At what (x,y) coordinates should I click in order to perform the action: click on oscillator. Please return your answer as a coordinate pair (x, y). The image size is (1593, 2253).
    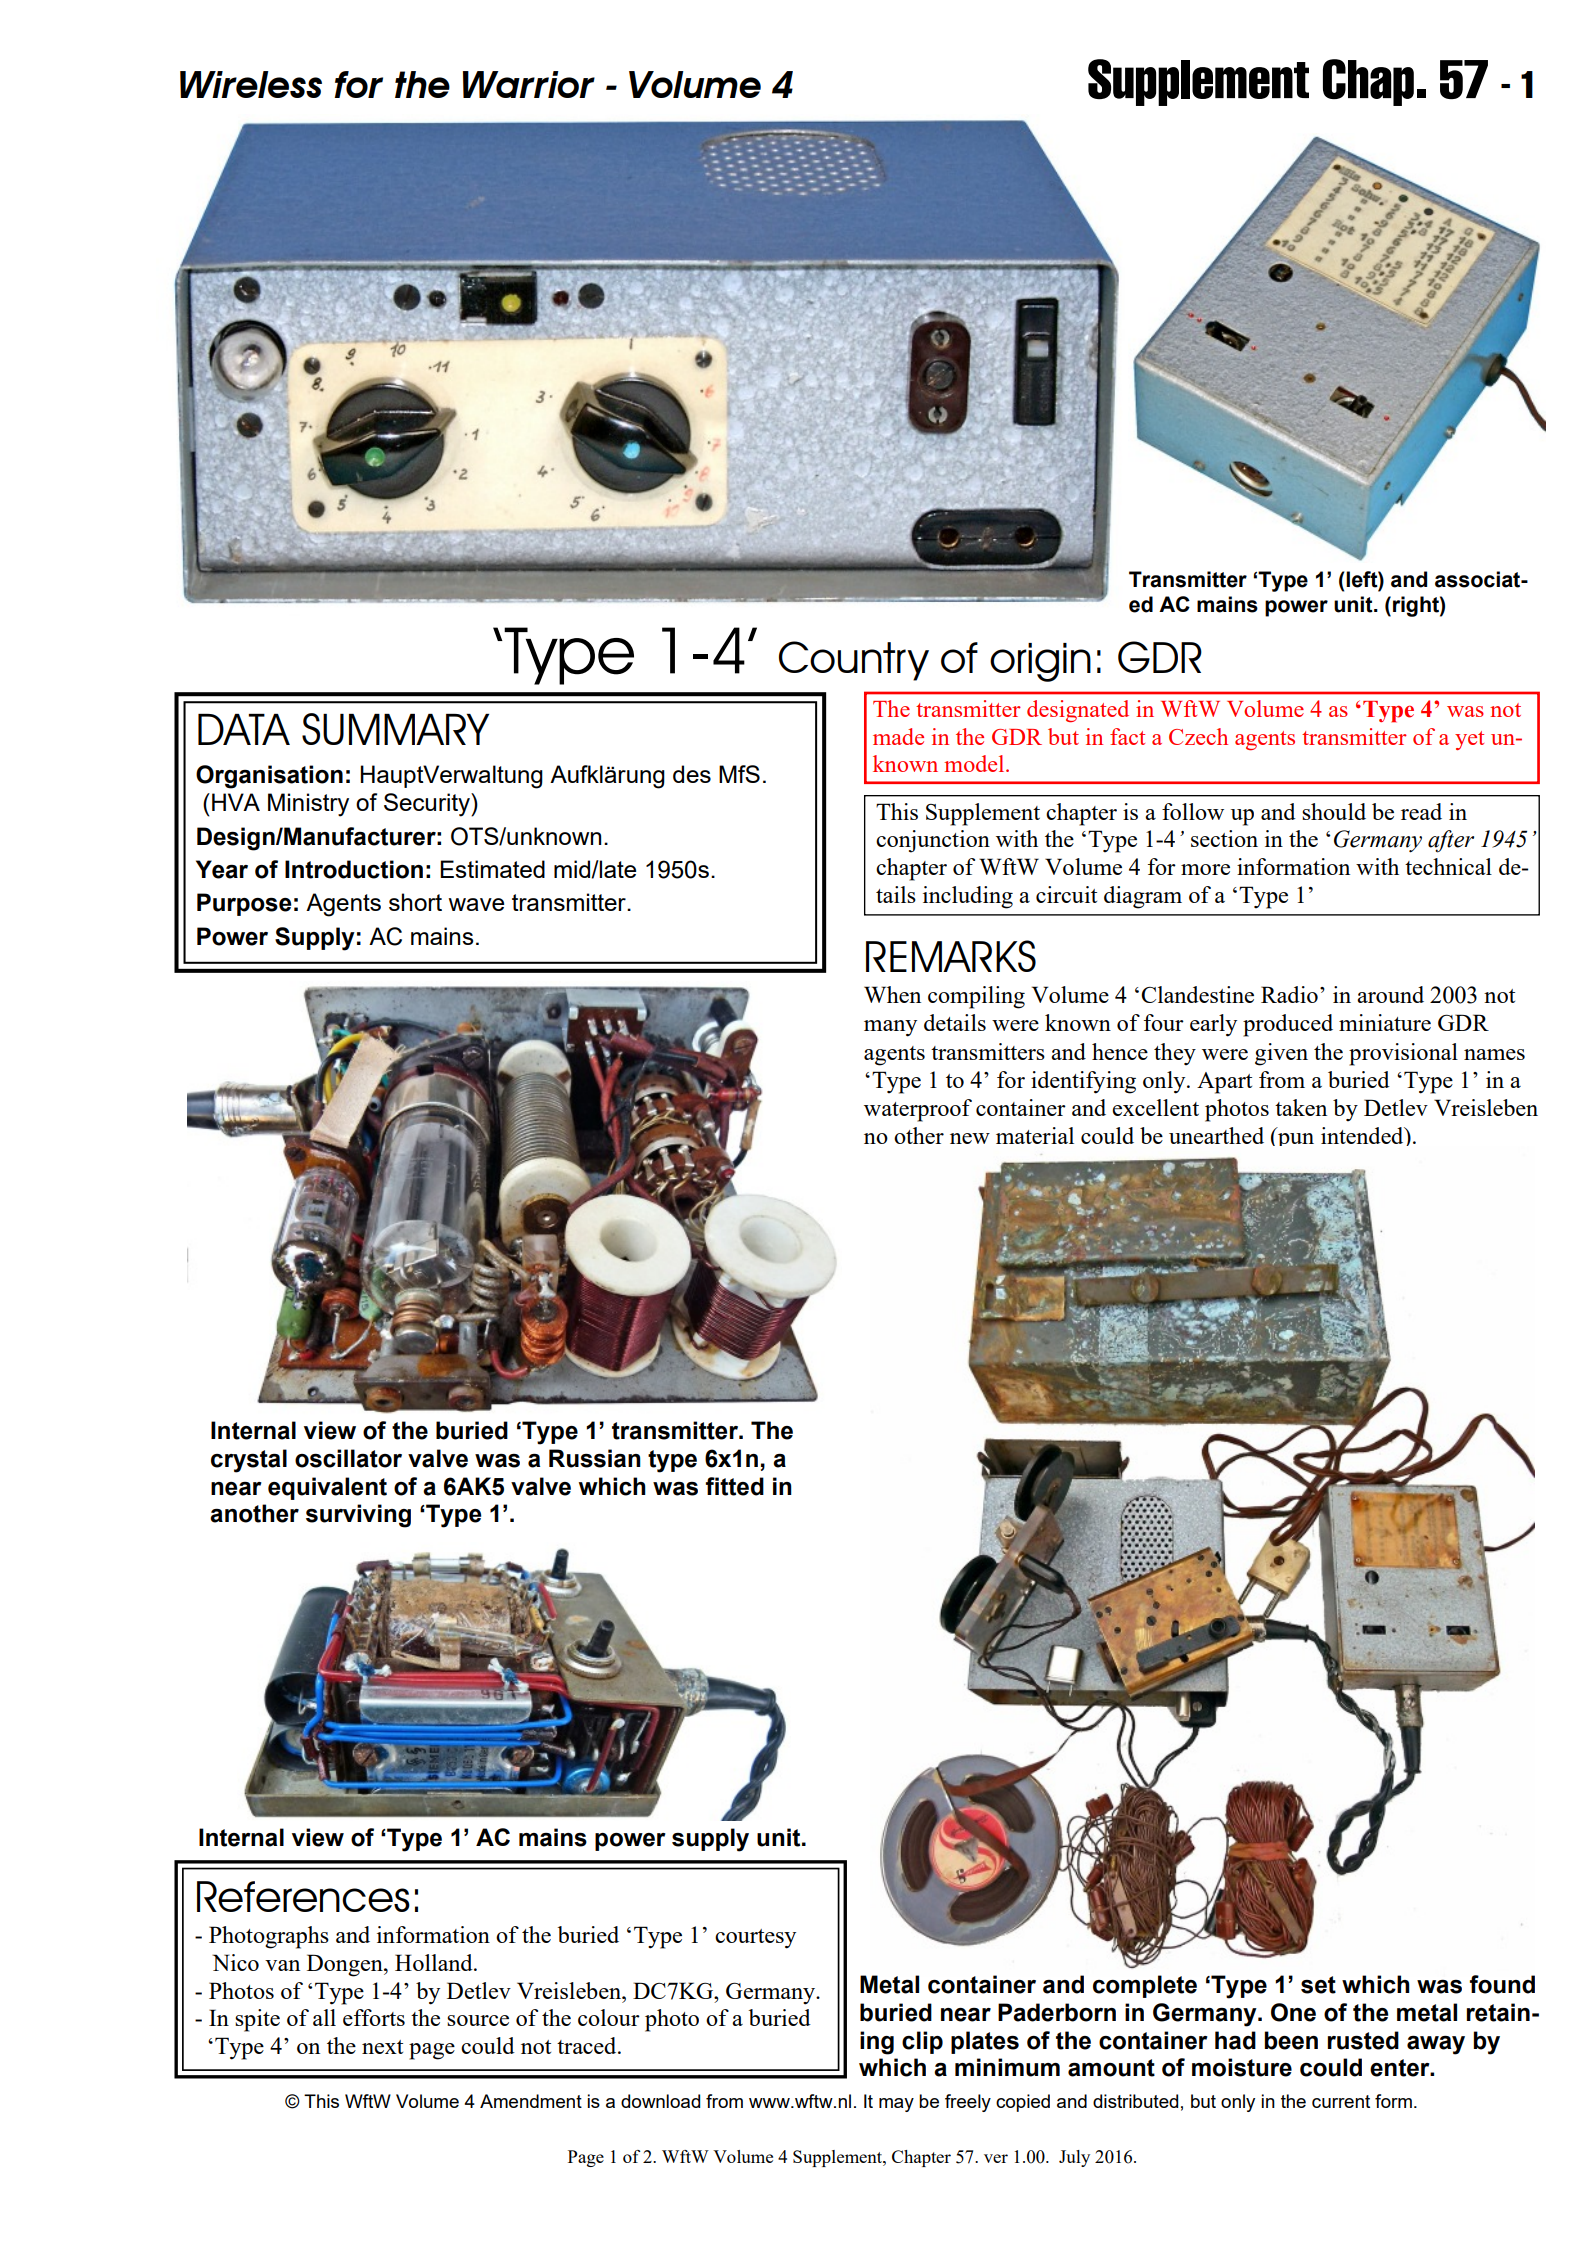
    Looking at the image, I should click on (348, 1458).
